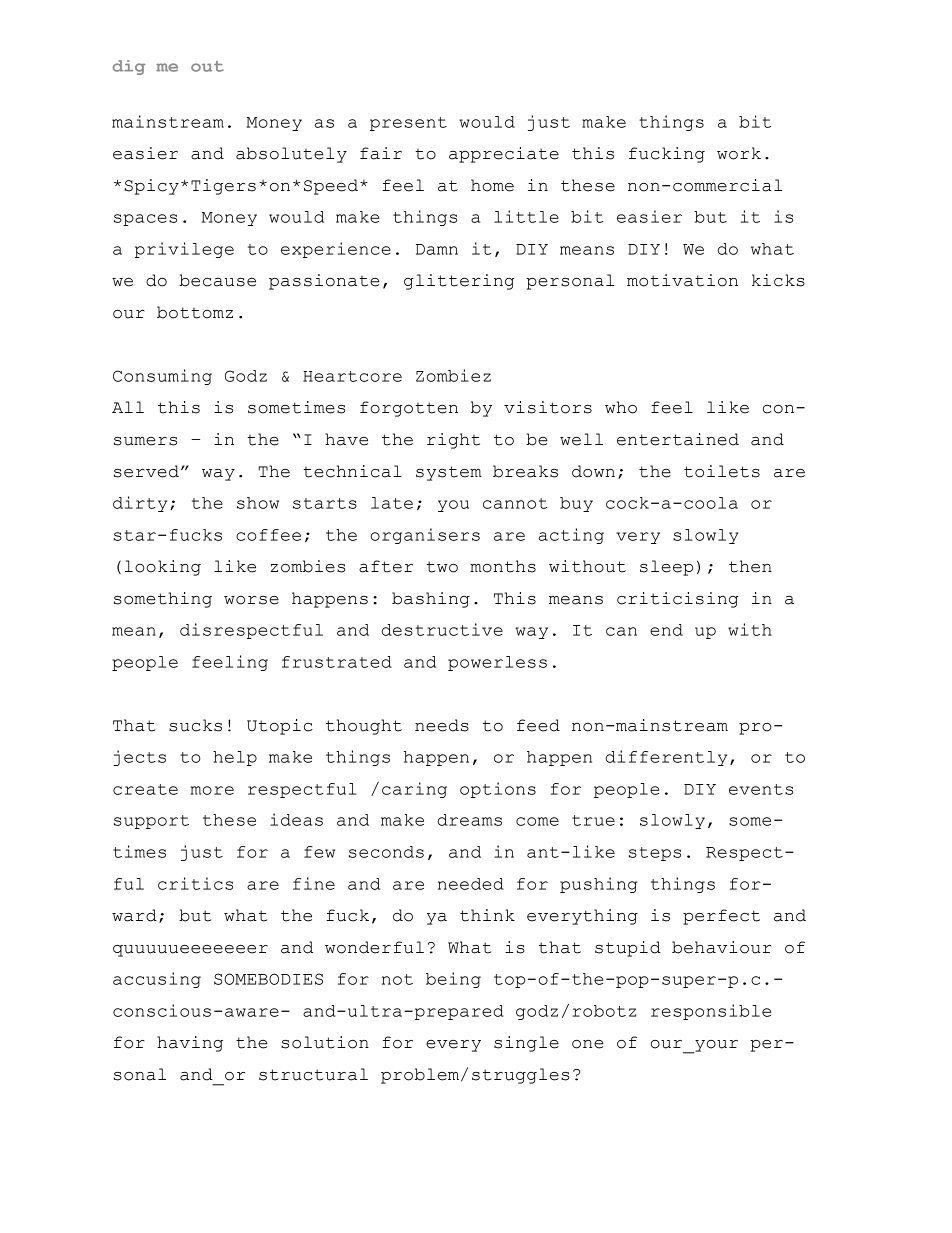  Describe the element at coordinates (678, 439) in the document. I see `entertained` at that location.
